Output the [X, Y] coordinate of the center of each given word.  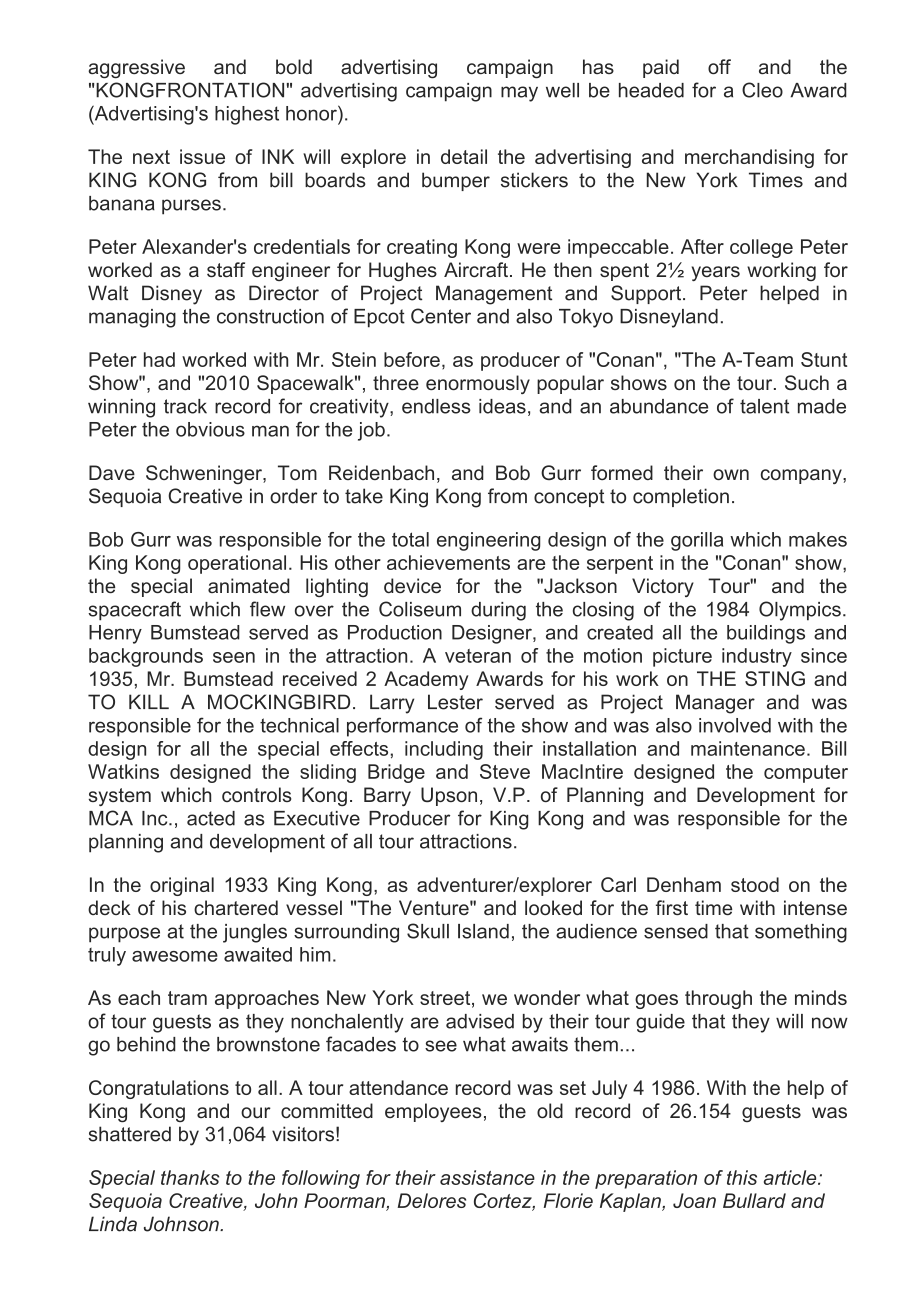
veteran [478, 656]
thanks [190, 1177]
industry [757, 657]
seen [234, 657]
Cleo [762, 90]
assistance [487, 1177]
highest [247, 115]
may [519, 94]
